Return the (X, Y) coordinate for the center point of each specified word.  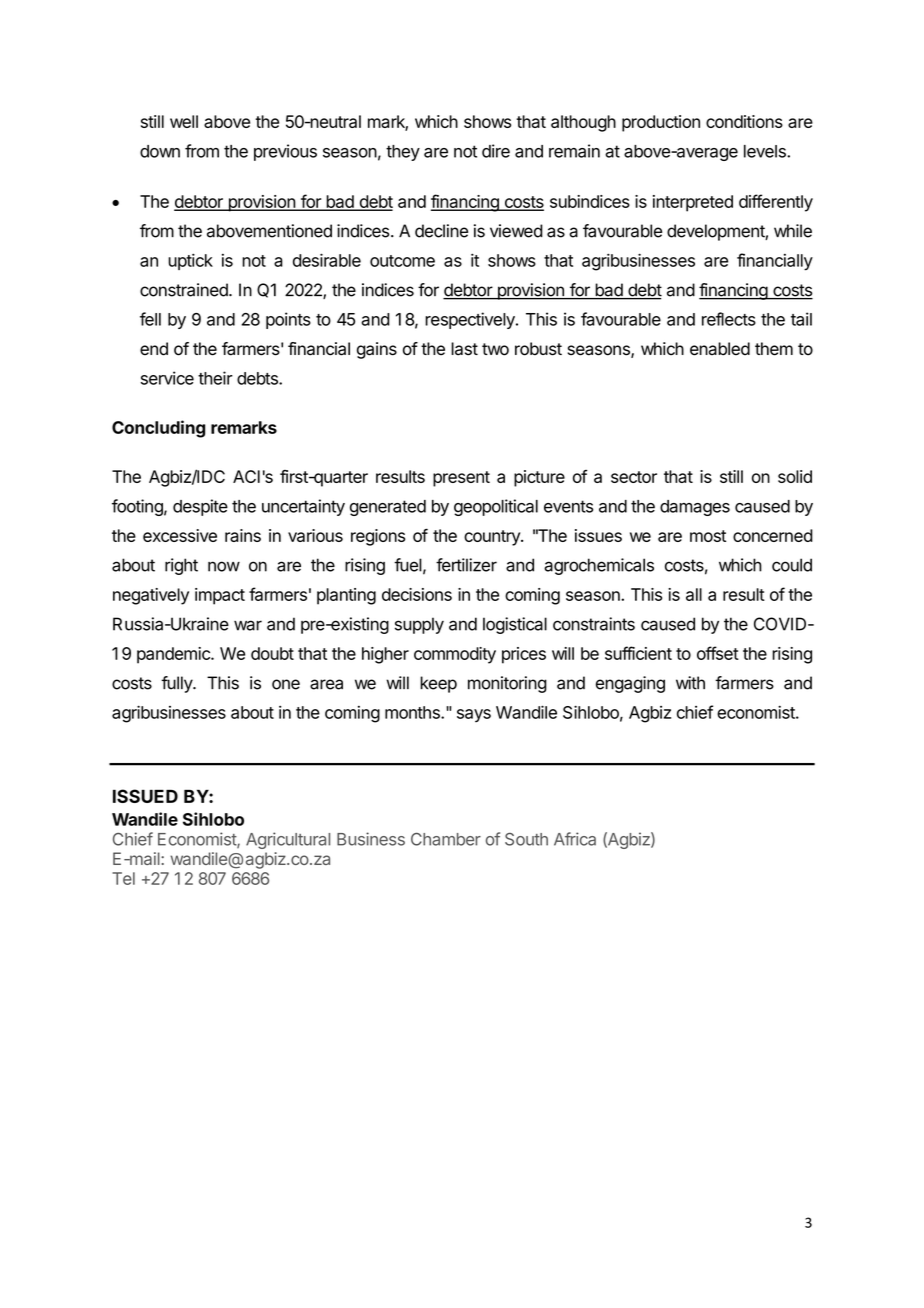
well (184, 121)
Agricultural (288, 840)
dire (496, 151)
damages (695, 508)
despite (200, 507)
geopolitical (496, 507)
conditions (744, 121)
